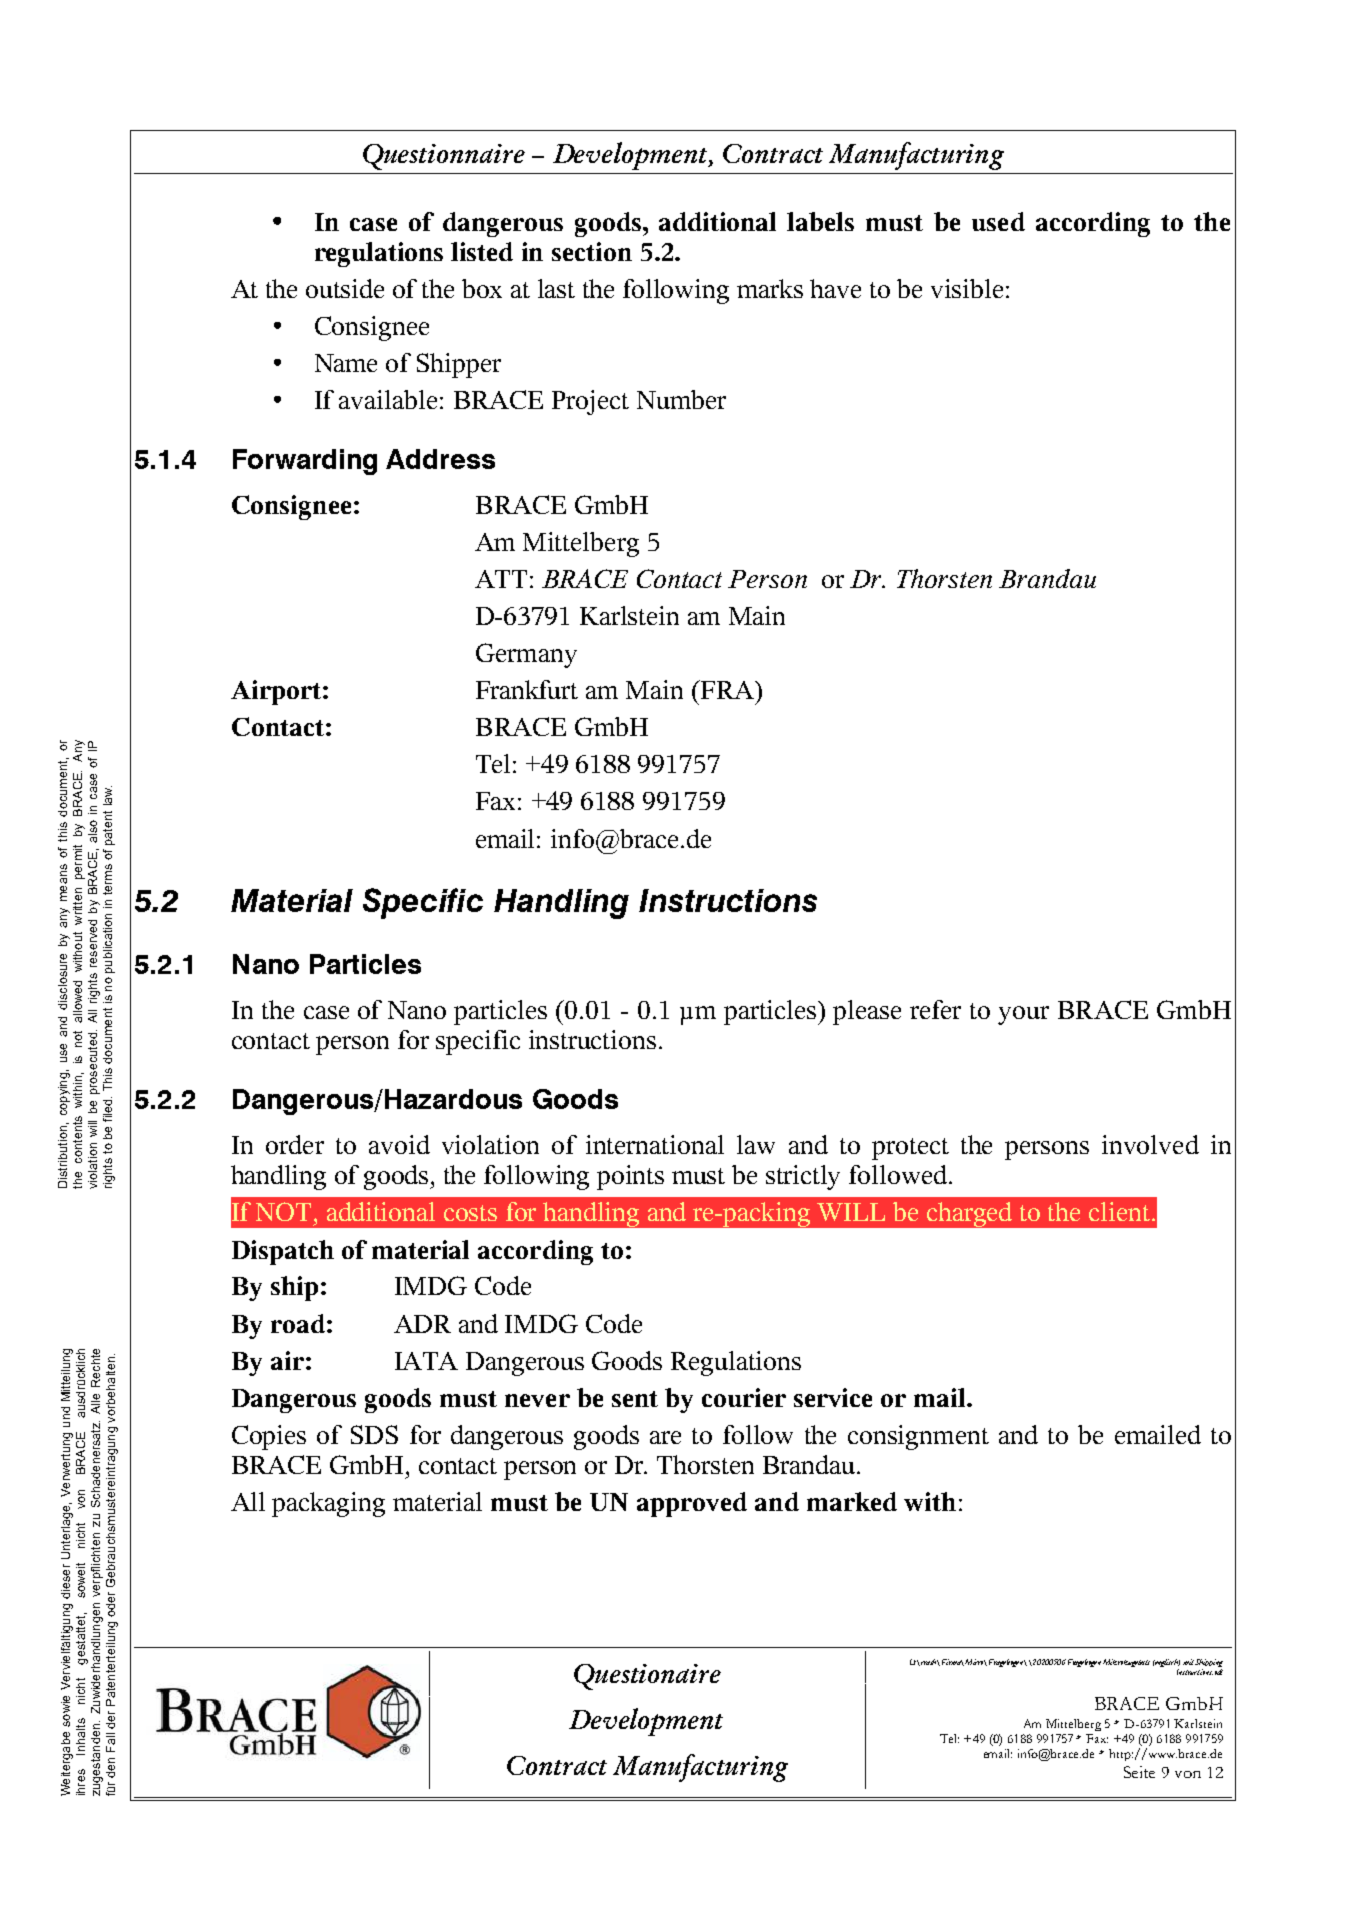 Image resolution: width=1366 pixels, height=1931 pixels. Describe the element at coordinates (744, 1397) in the screenshot. I see `courier` at that location.
